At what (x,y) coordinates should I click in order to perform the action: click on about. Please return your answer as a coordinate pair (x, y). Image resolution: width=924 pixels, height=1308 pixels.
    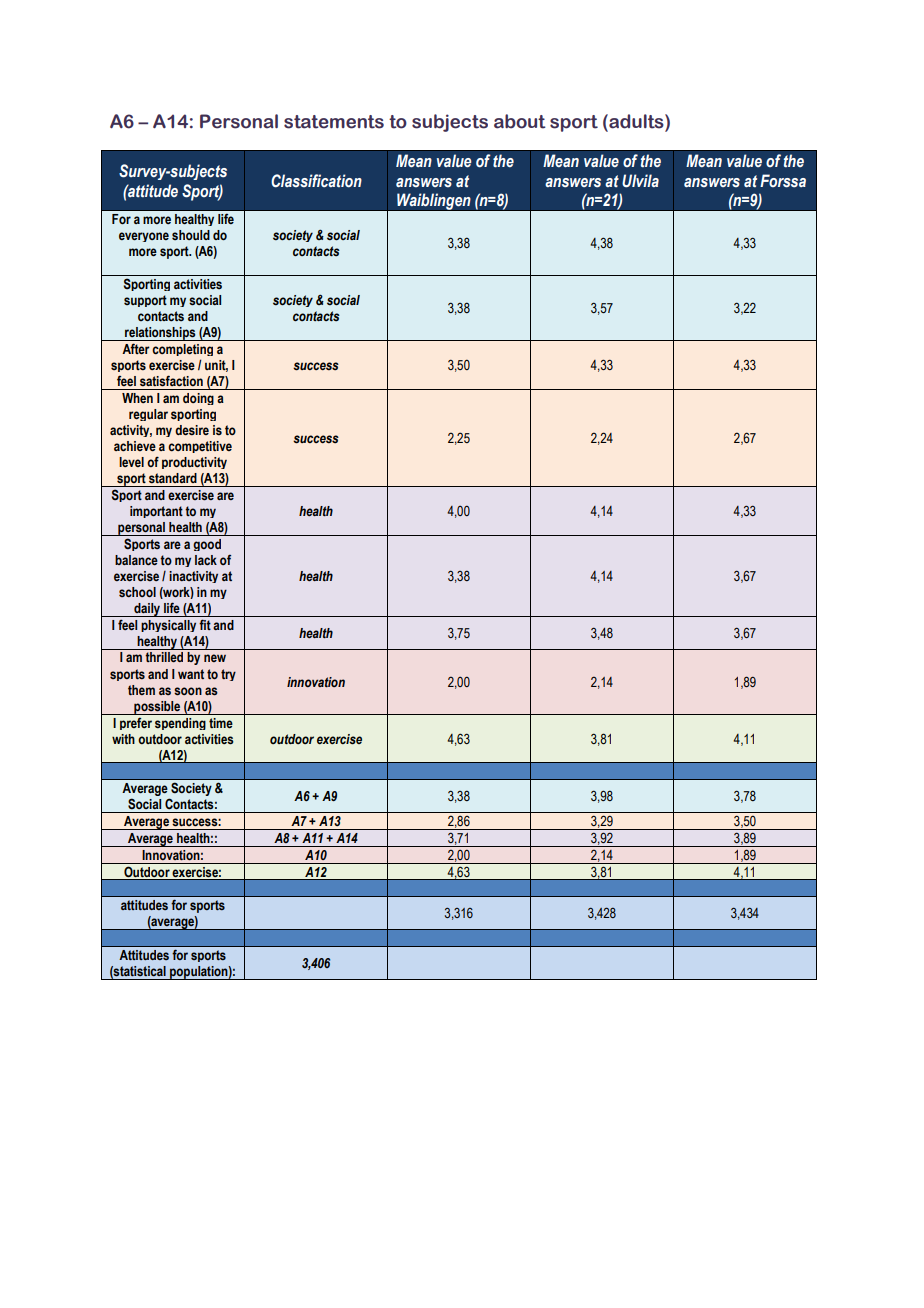
    Looking at the image, I should click on (520, 121).
